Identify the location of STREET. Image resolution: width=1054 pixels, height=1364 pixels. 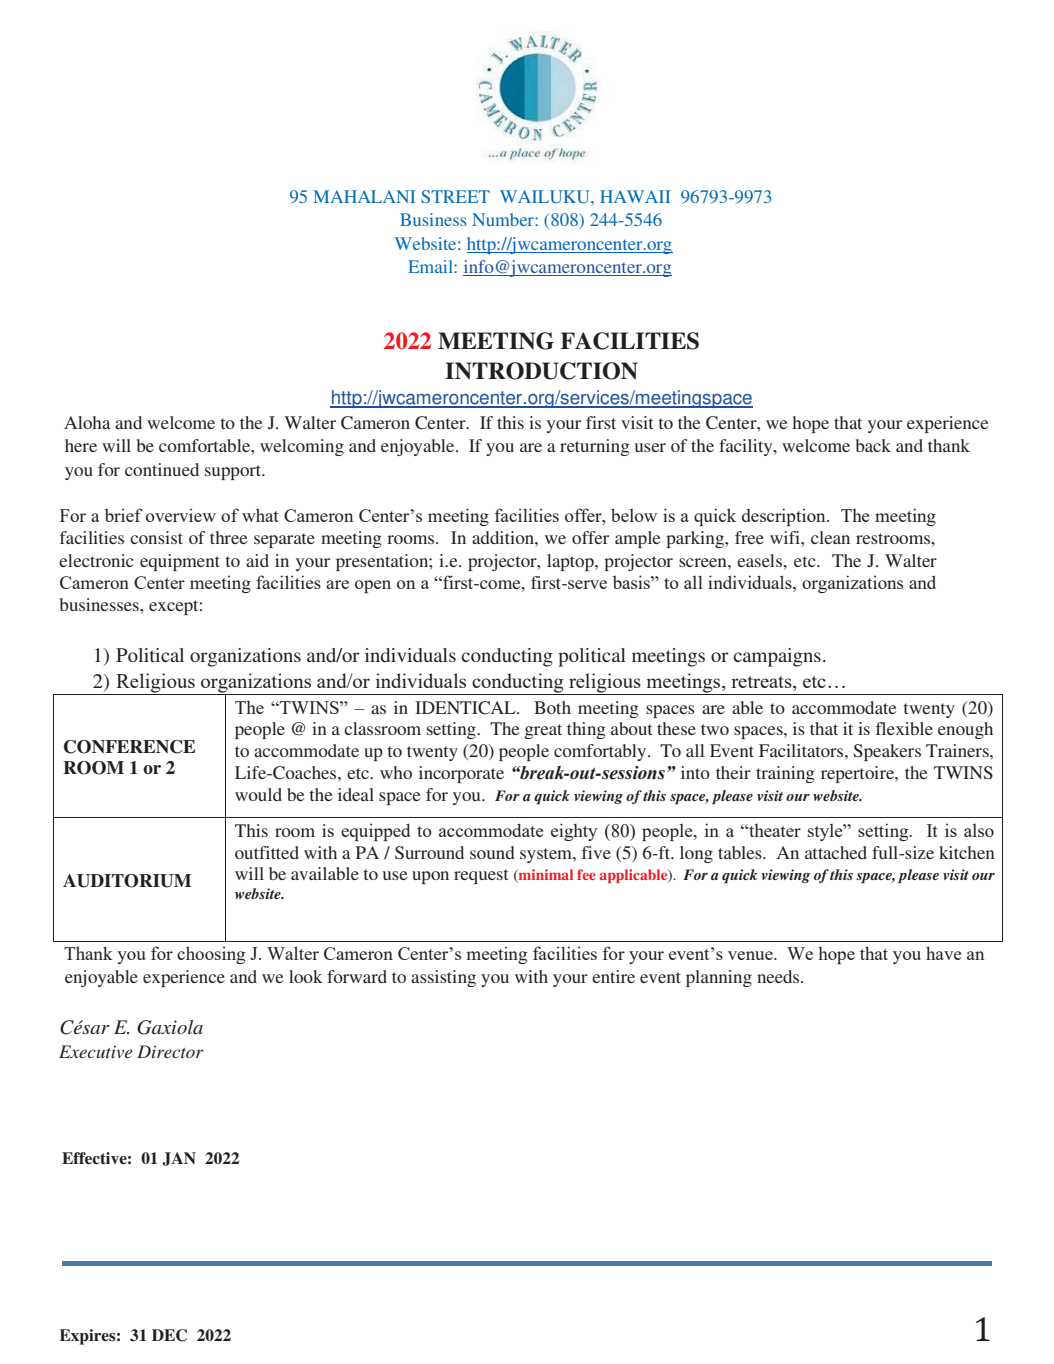
(455, 196).
